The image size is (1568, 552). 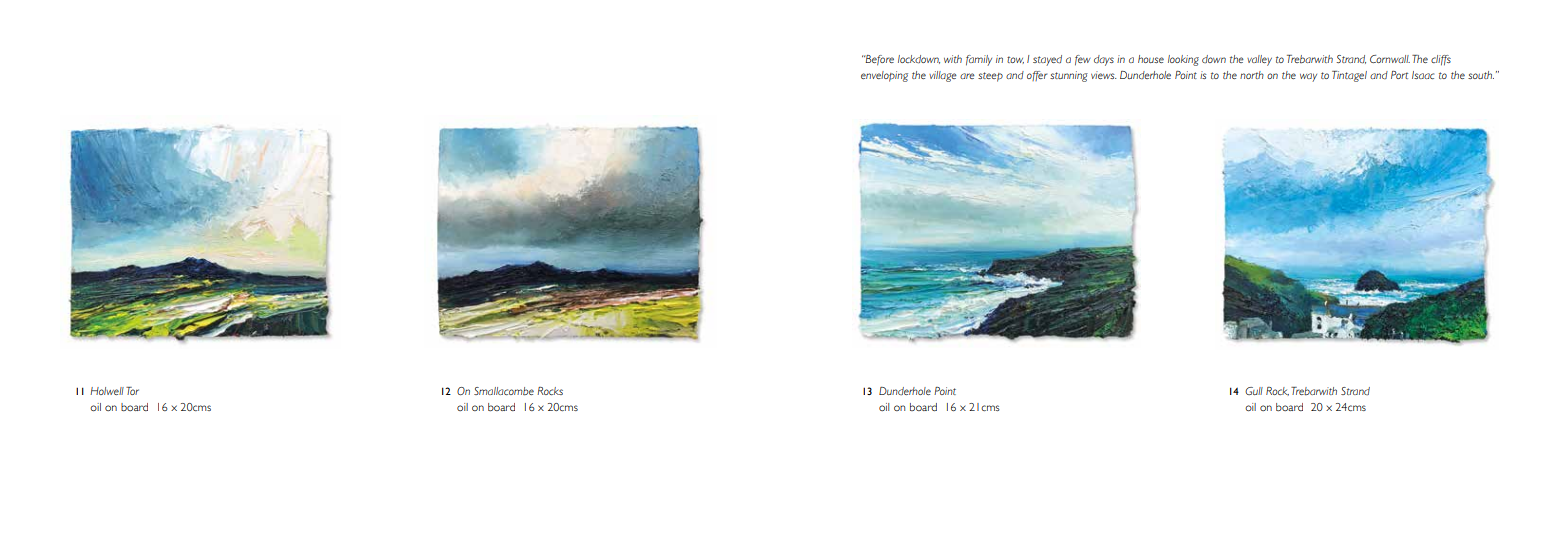 What do you see at coordinates (1308, 77) in the image?
I see `way` at bounding box center [1308, 77].
